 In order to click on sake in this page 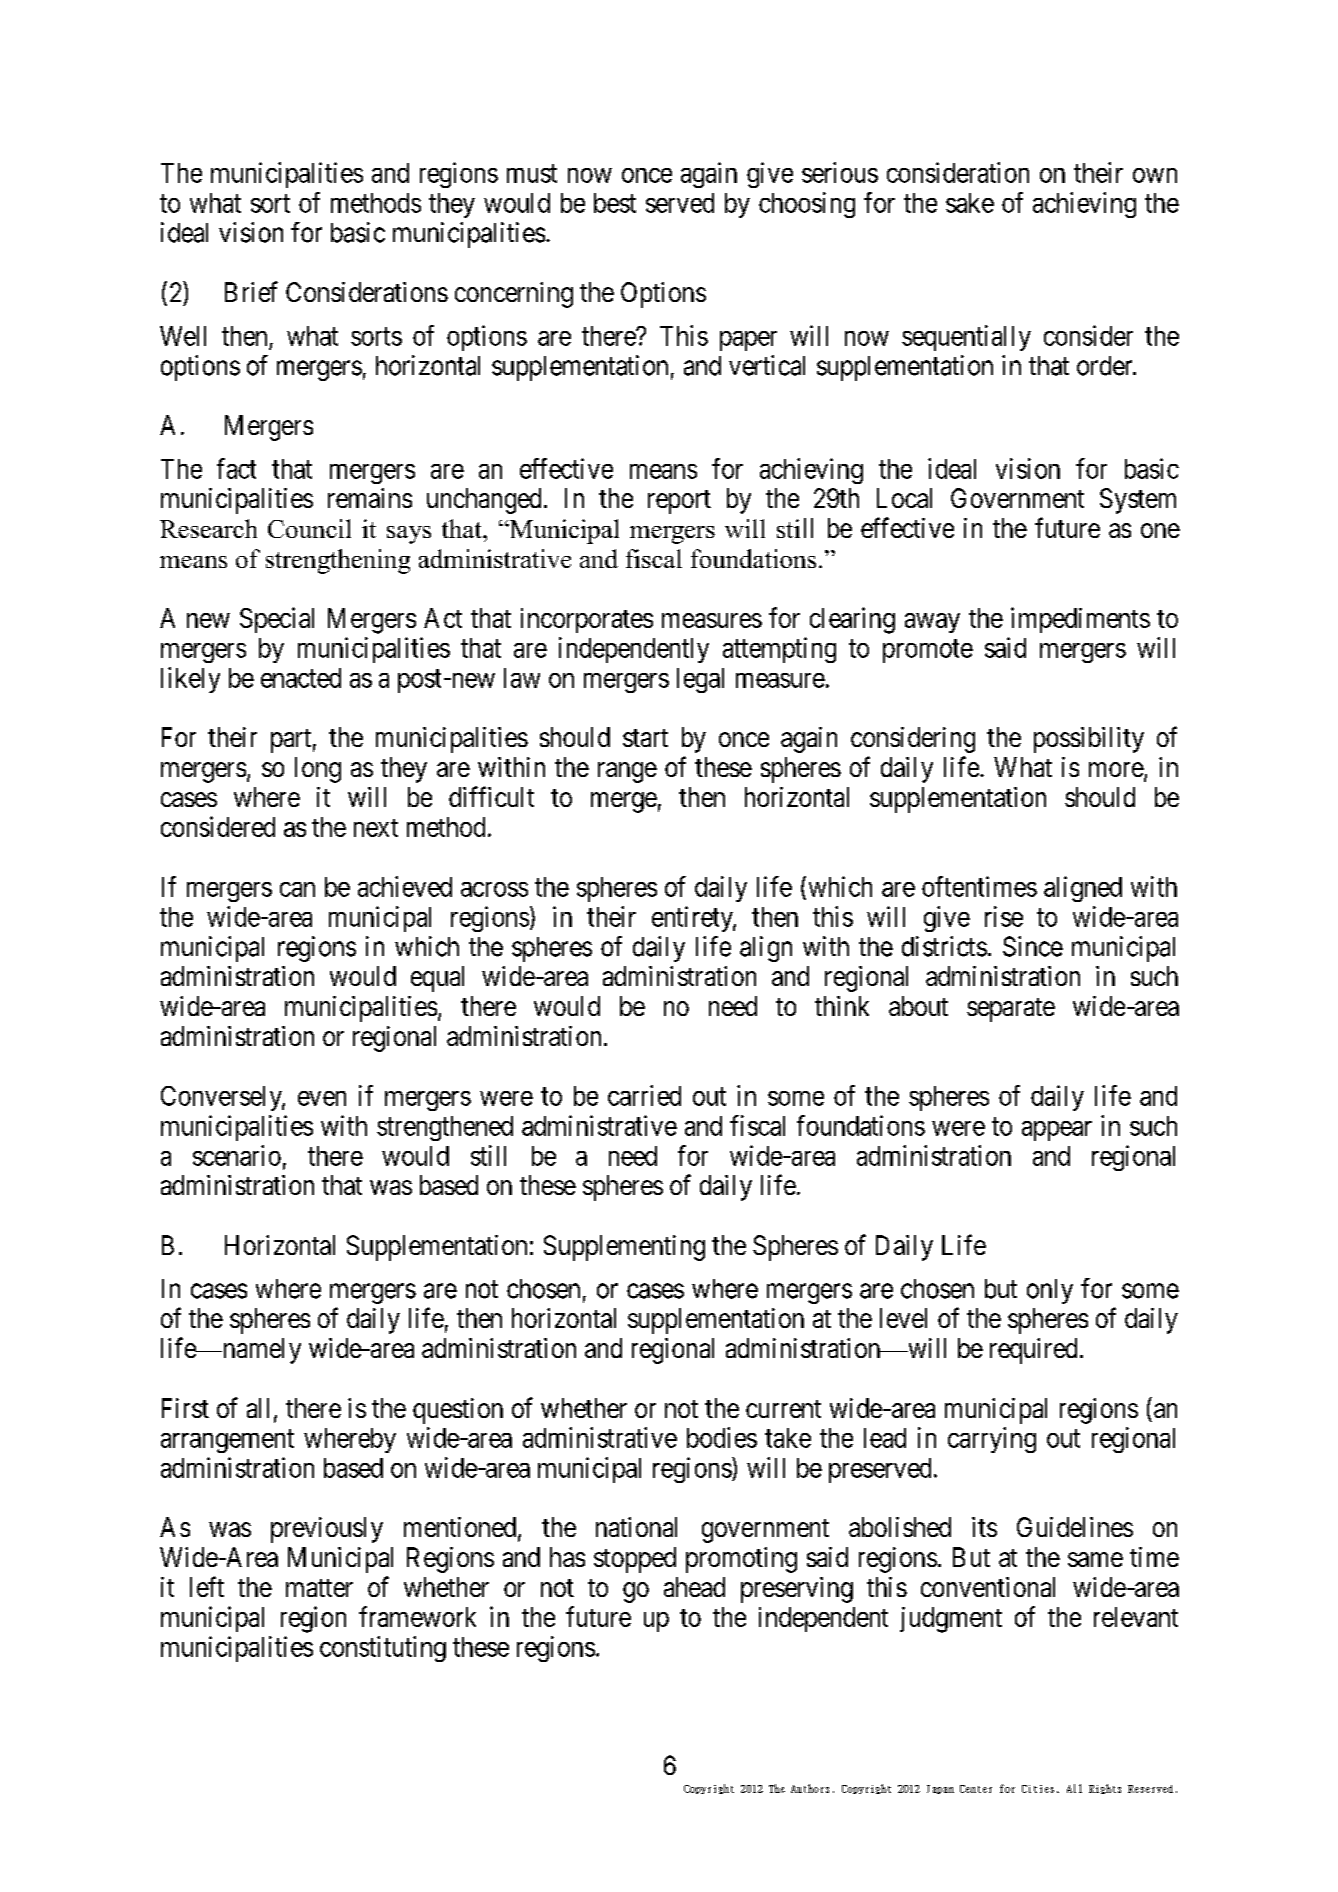, I will do `click(970, 203)`.
